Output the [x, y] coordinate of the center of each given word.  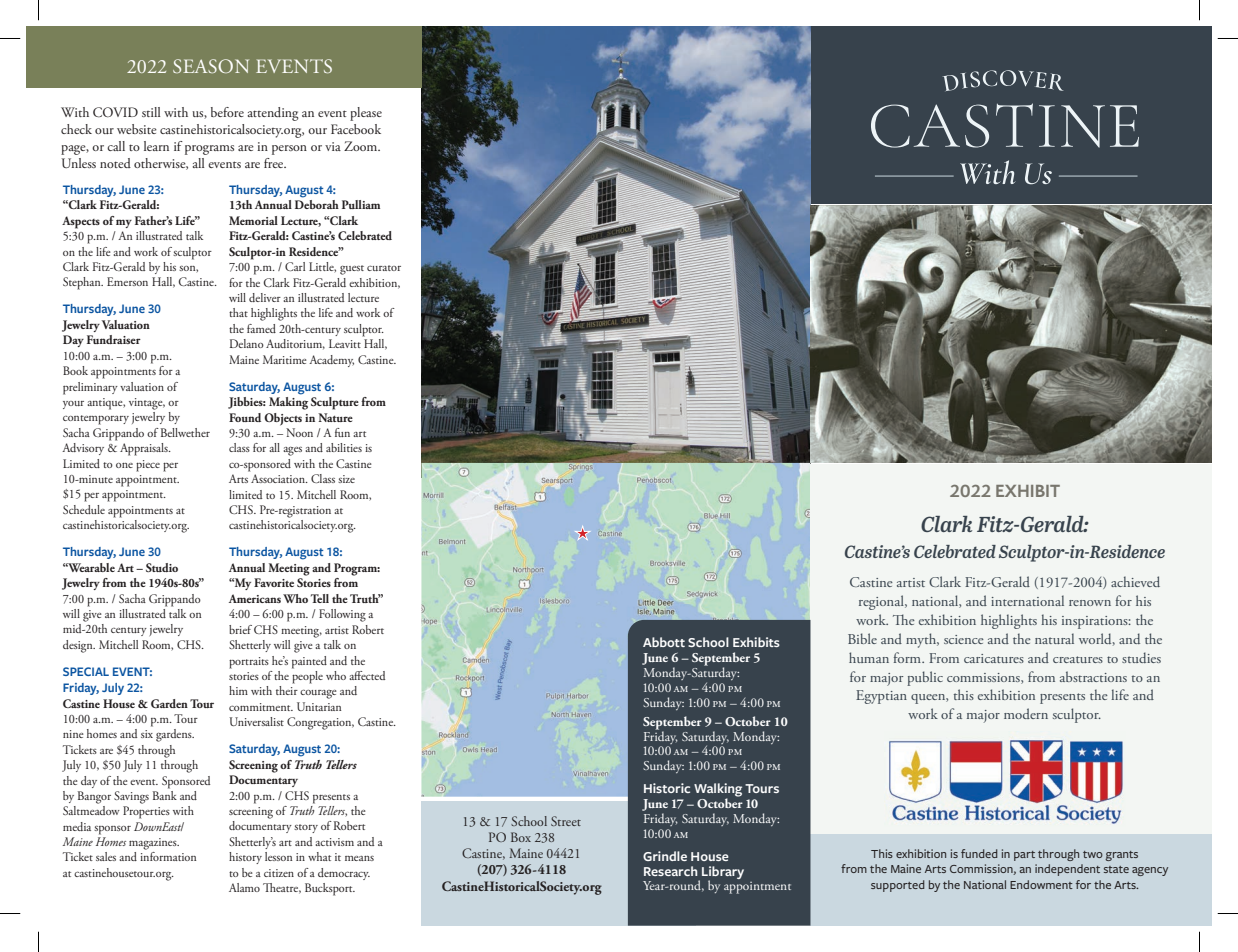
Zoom [362, 146]
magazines [154, 844]
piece [148, 466]
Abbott [664, 642]
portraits [249, 663]
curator [384, 268]
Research [670, 871]
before [227, 112]
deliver [265, 297]
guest [352, 270]
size [346, 479]
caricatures [994, 658]
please [366, 114]
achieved [1135, 581]
